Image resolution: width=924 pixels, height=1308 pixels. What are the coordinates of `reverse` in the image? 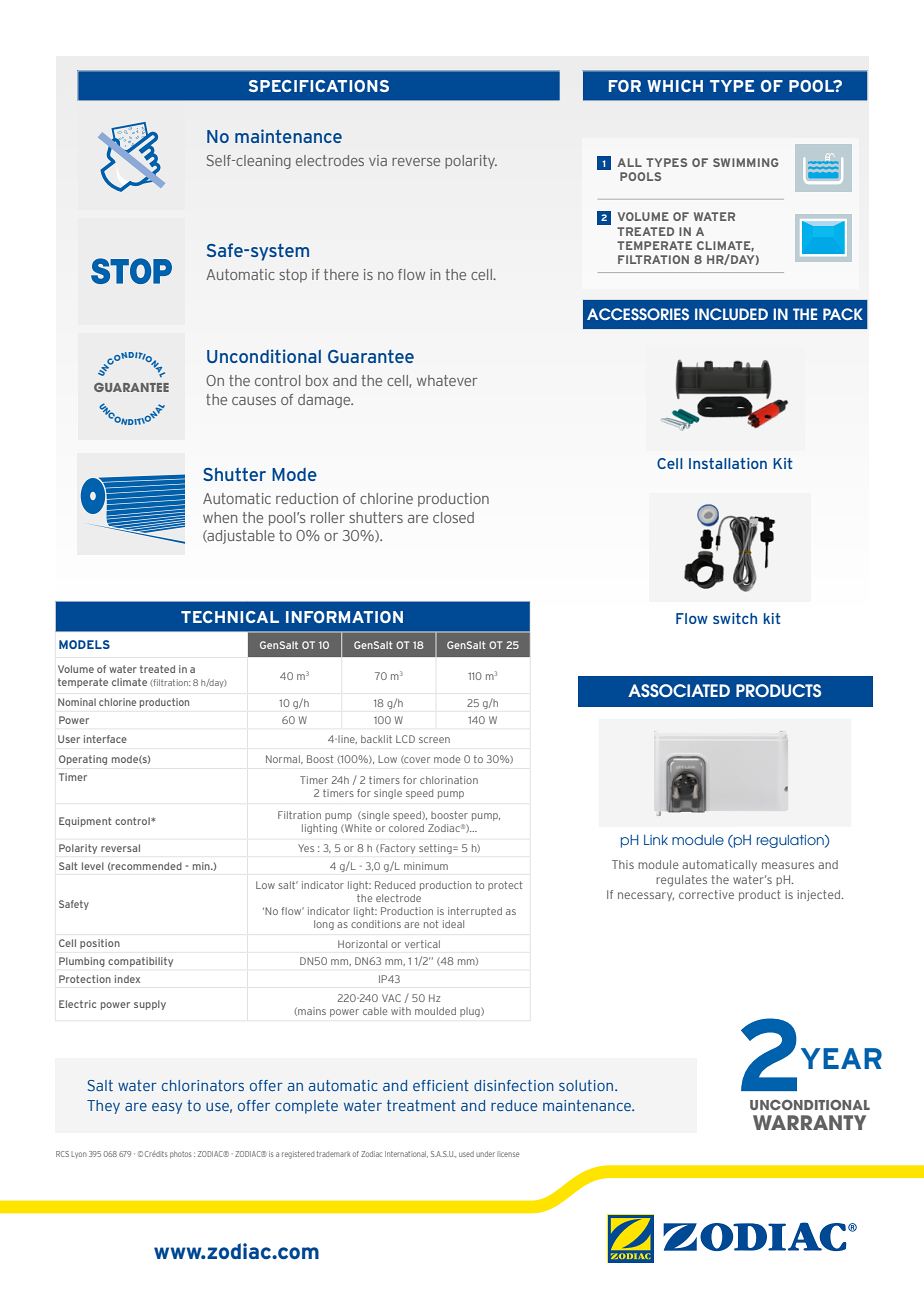 It's located at (416, 162).
